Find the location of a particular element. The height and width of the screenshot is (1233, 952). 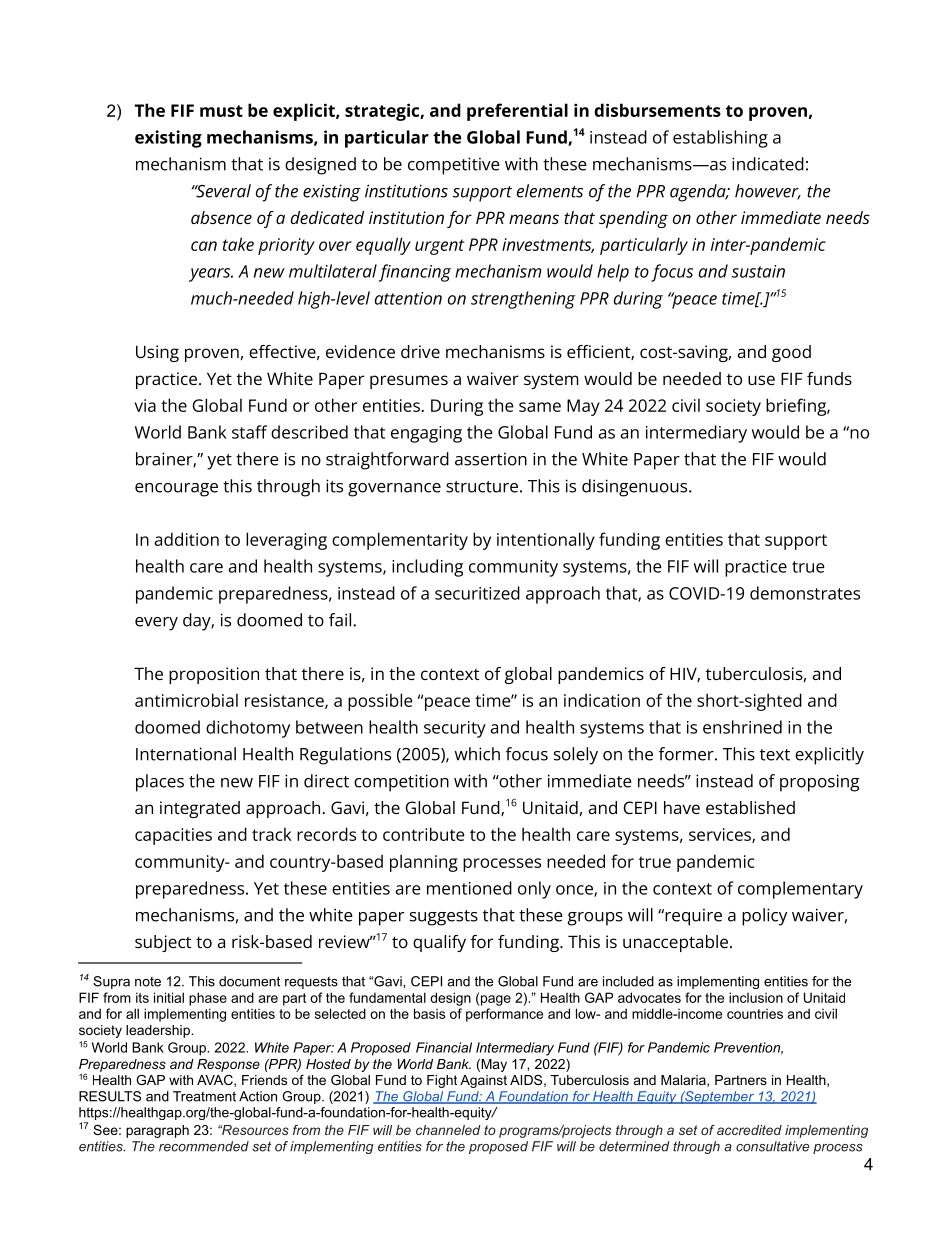

integrated is located at coordinates (200, 809).
